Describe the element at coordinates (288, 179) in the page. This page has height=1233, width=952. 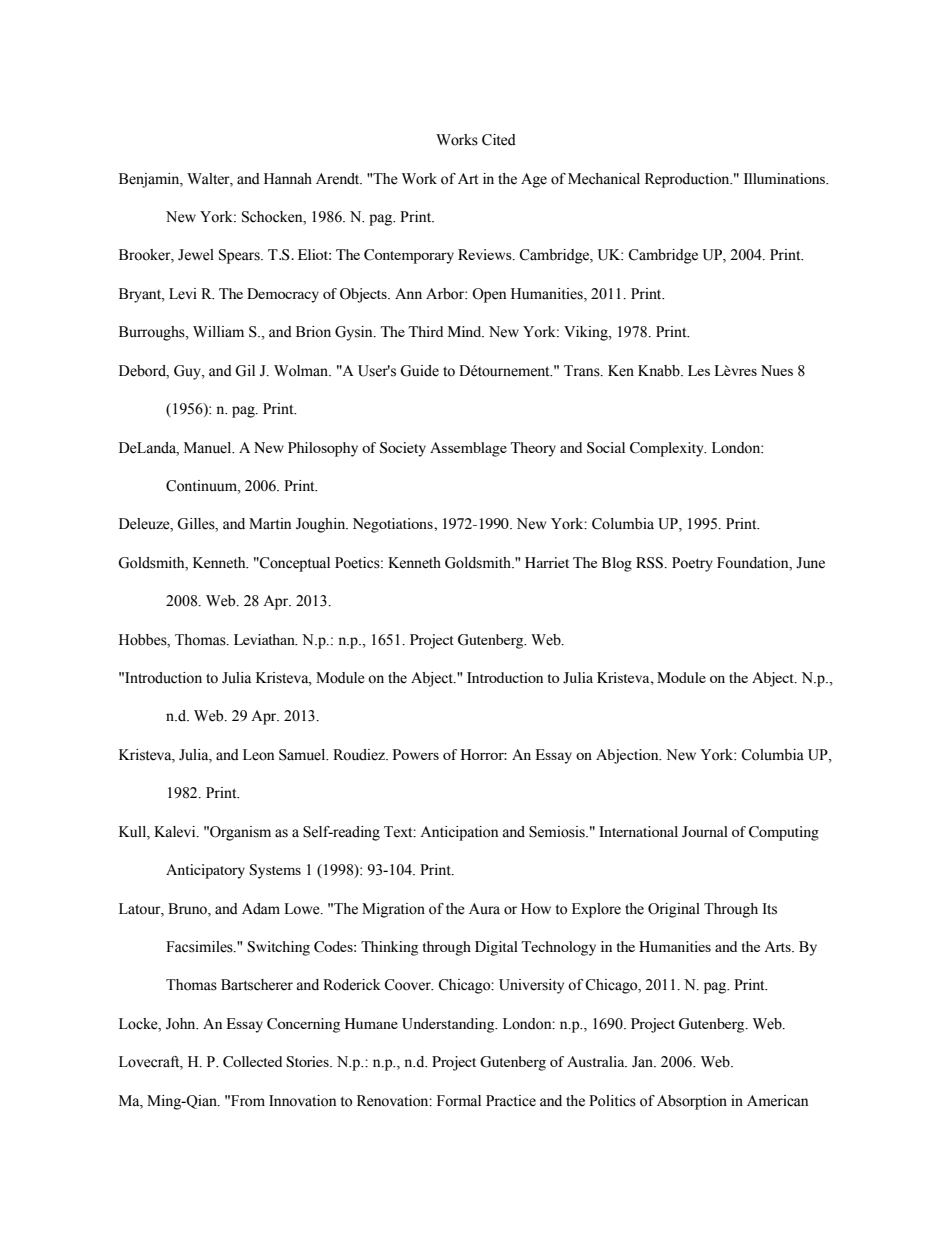
I see `Hannah` at that location.
